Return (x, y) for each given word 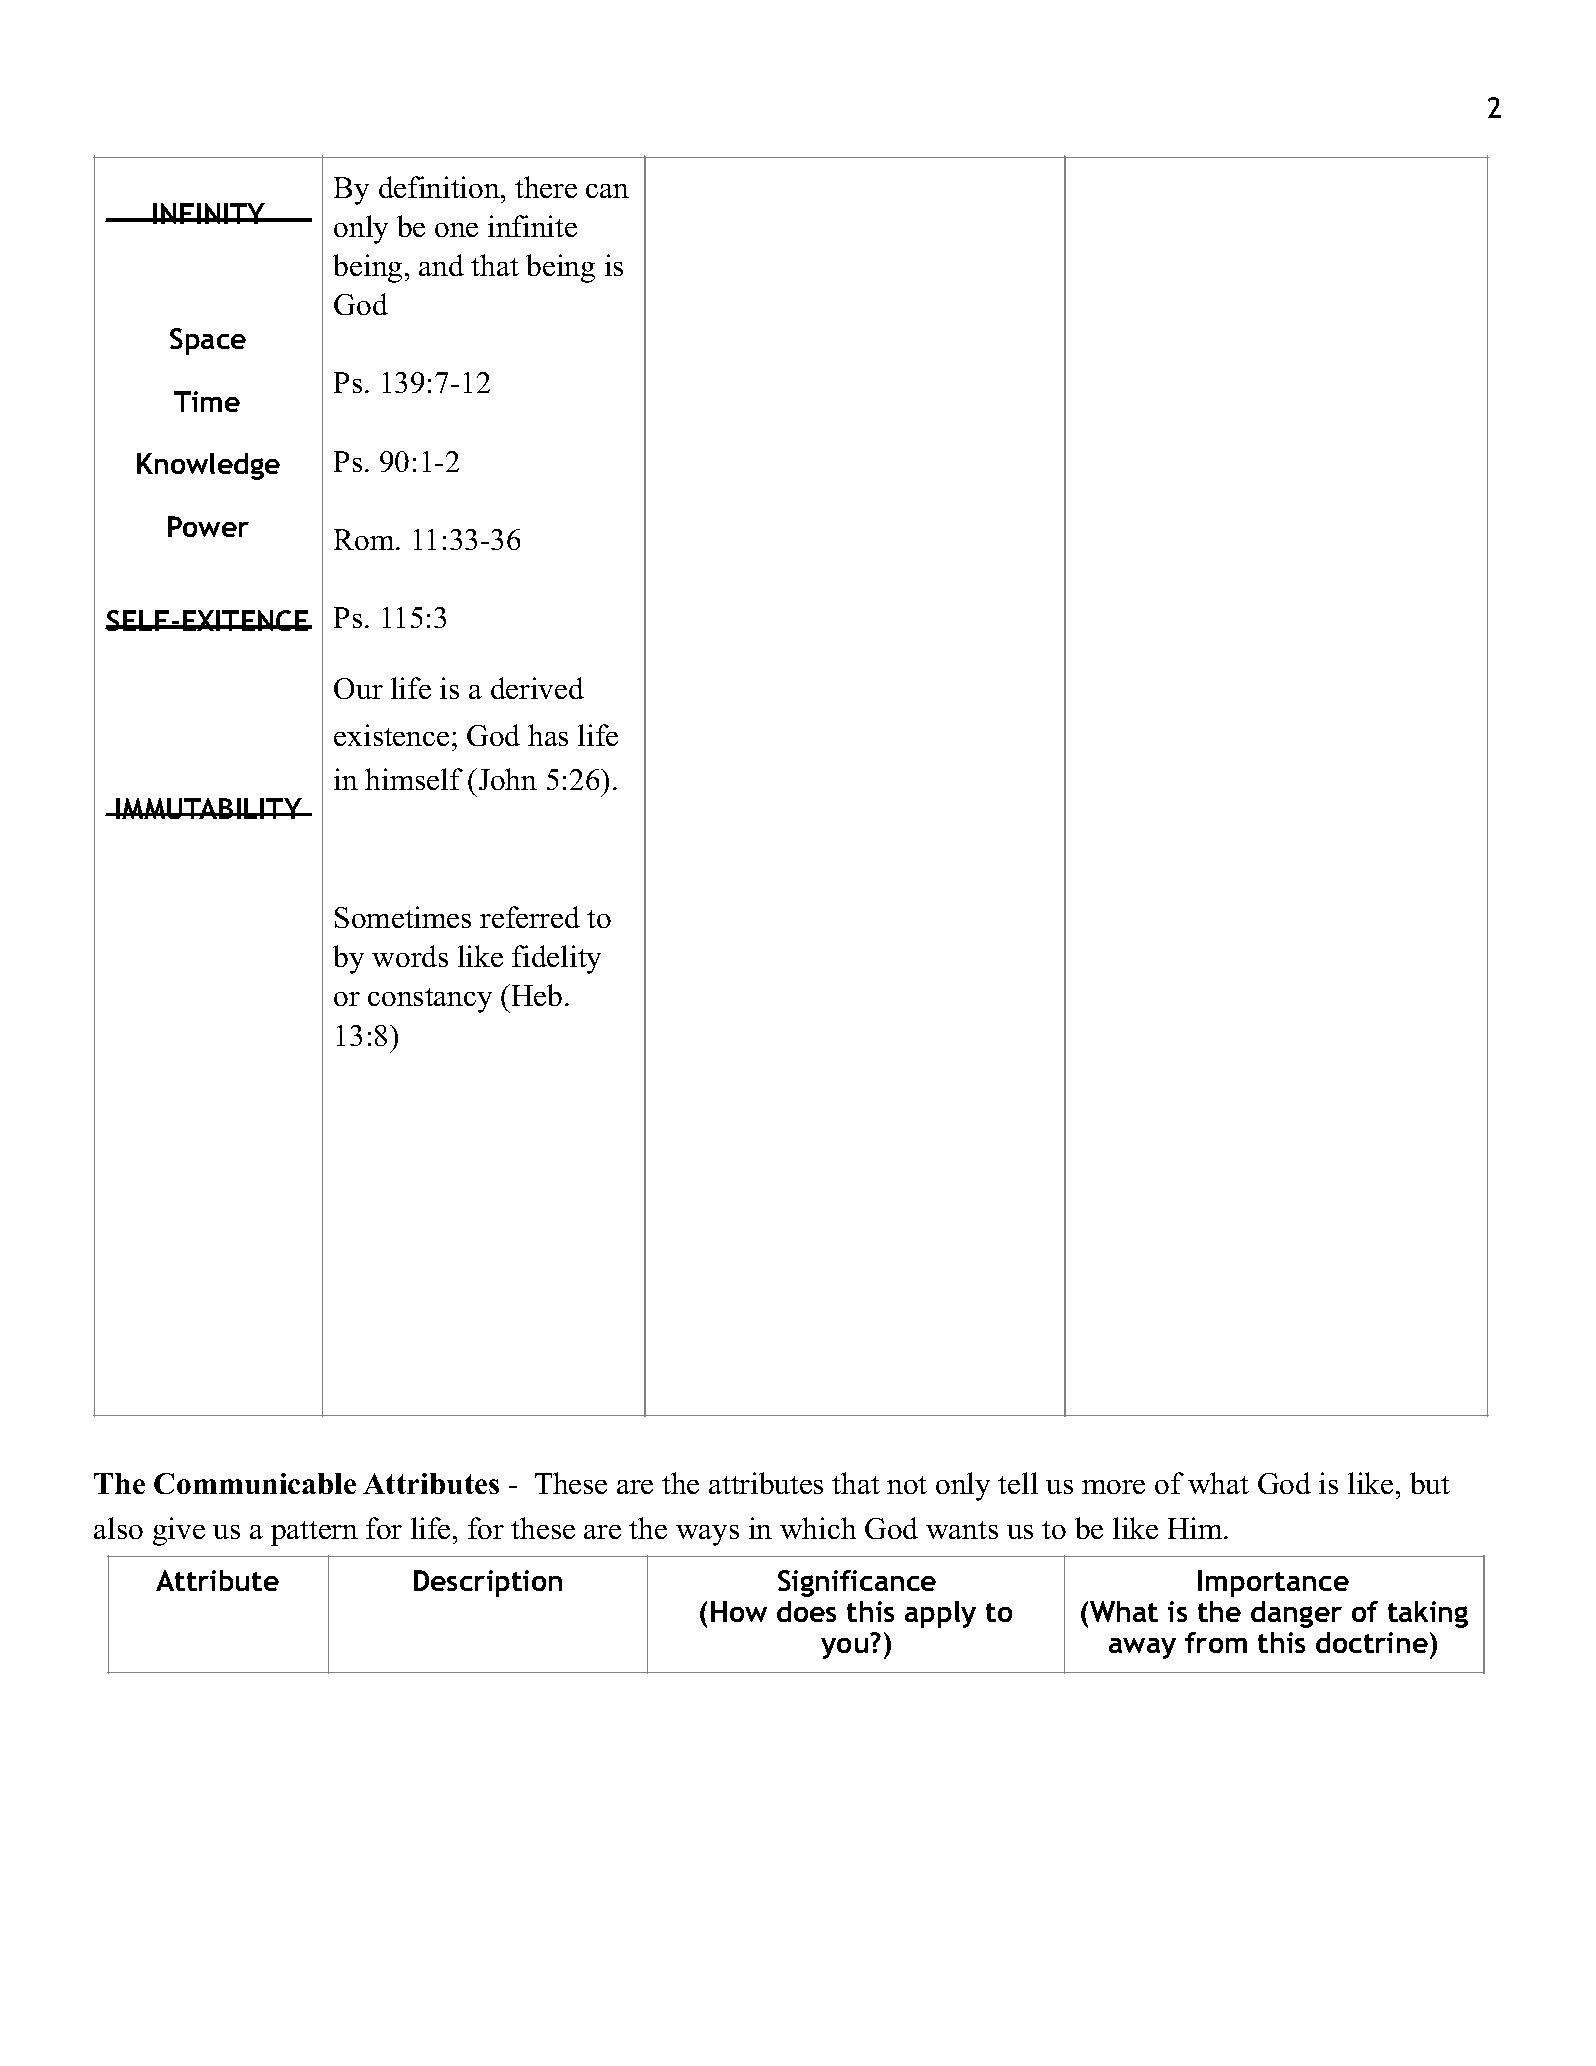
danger (1296, 1614)
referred (530, 917)
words (410, 956)
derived (537, 688)
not (907, 1485)
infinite (532, 226)
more (1113, 1487)
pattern (314, 1533)
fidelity (556, 959)
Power (208, 526)
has (548, 735)
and (441, 265)
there (546, 187)
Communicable (255, 1483)
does (806, 1611)
